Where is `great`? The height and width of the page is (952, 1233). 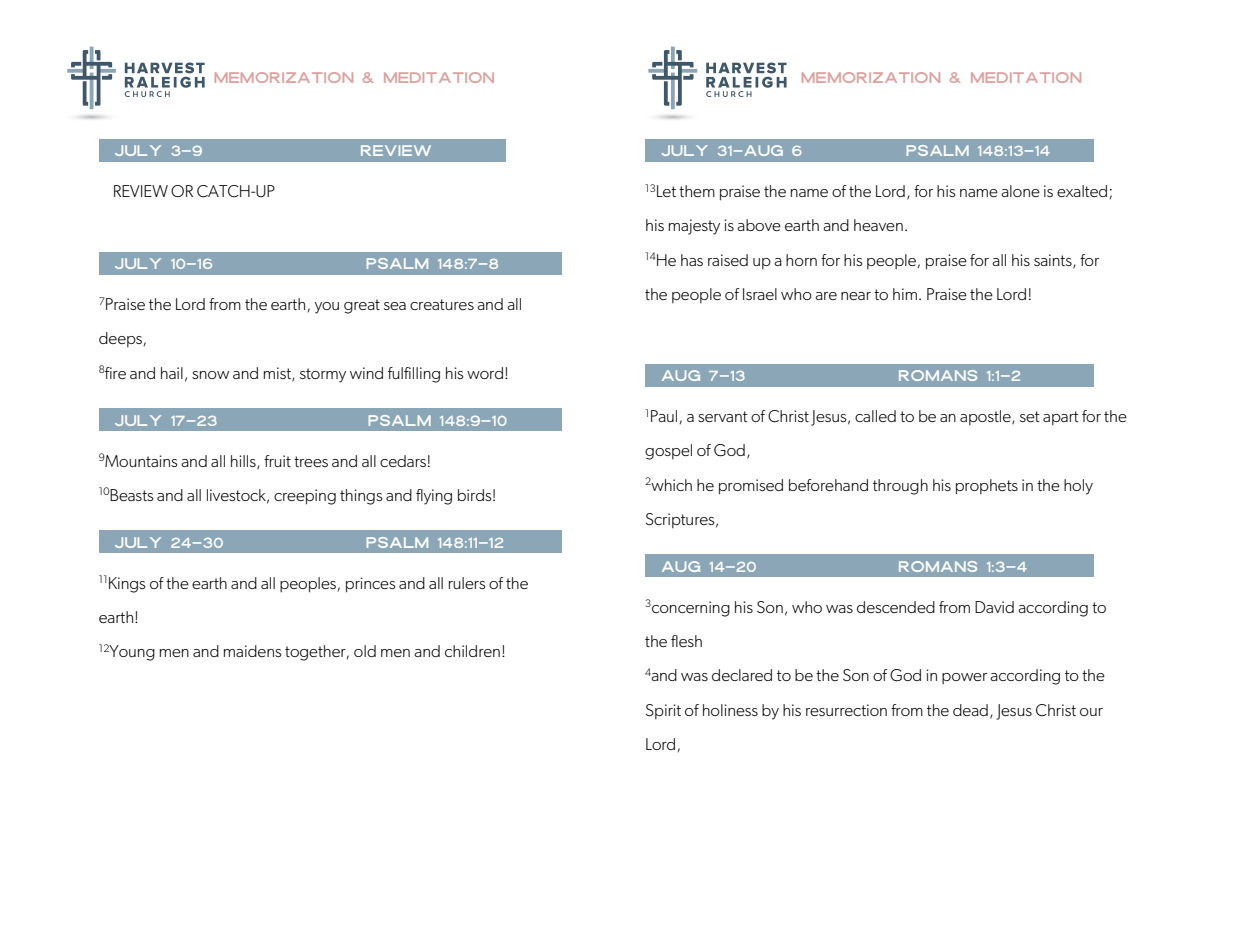
great is located at coordinates (362, 306).
